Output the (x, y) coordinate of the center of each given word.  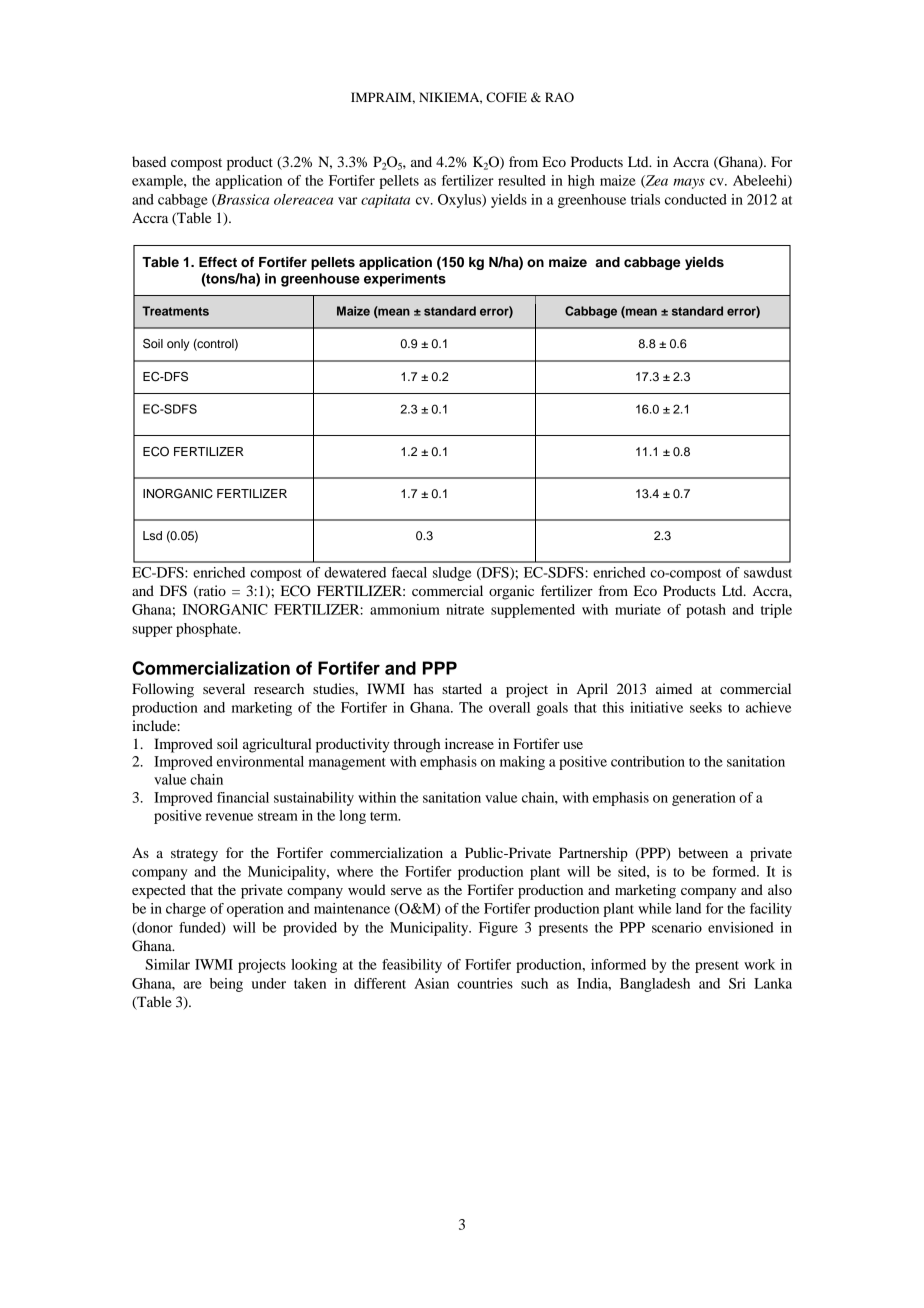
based (149, 161)
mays (689, 183)
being (226, 985)
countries (485, 983)
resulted (522, 180)
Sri (737, 983)
